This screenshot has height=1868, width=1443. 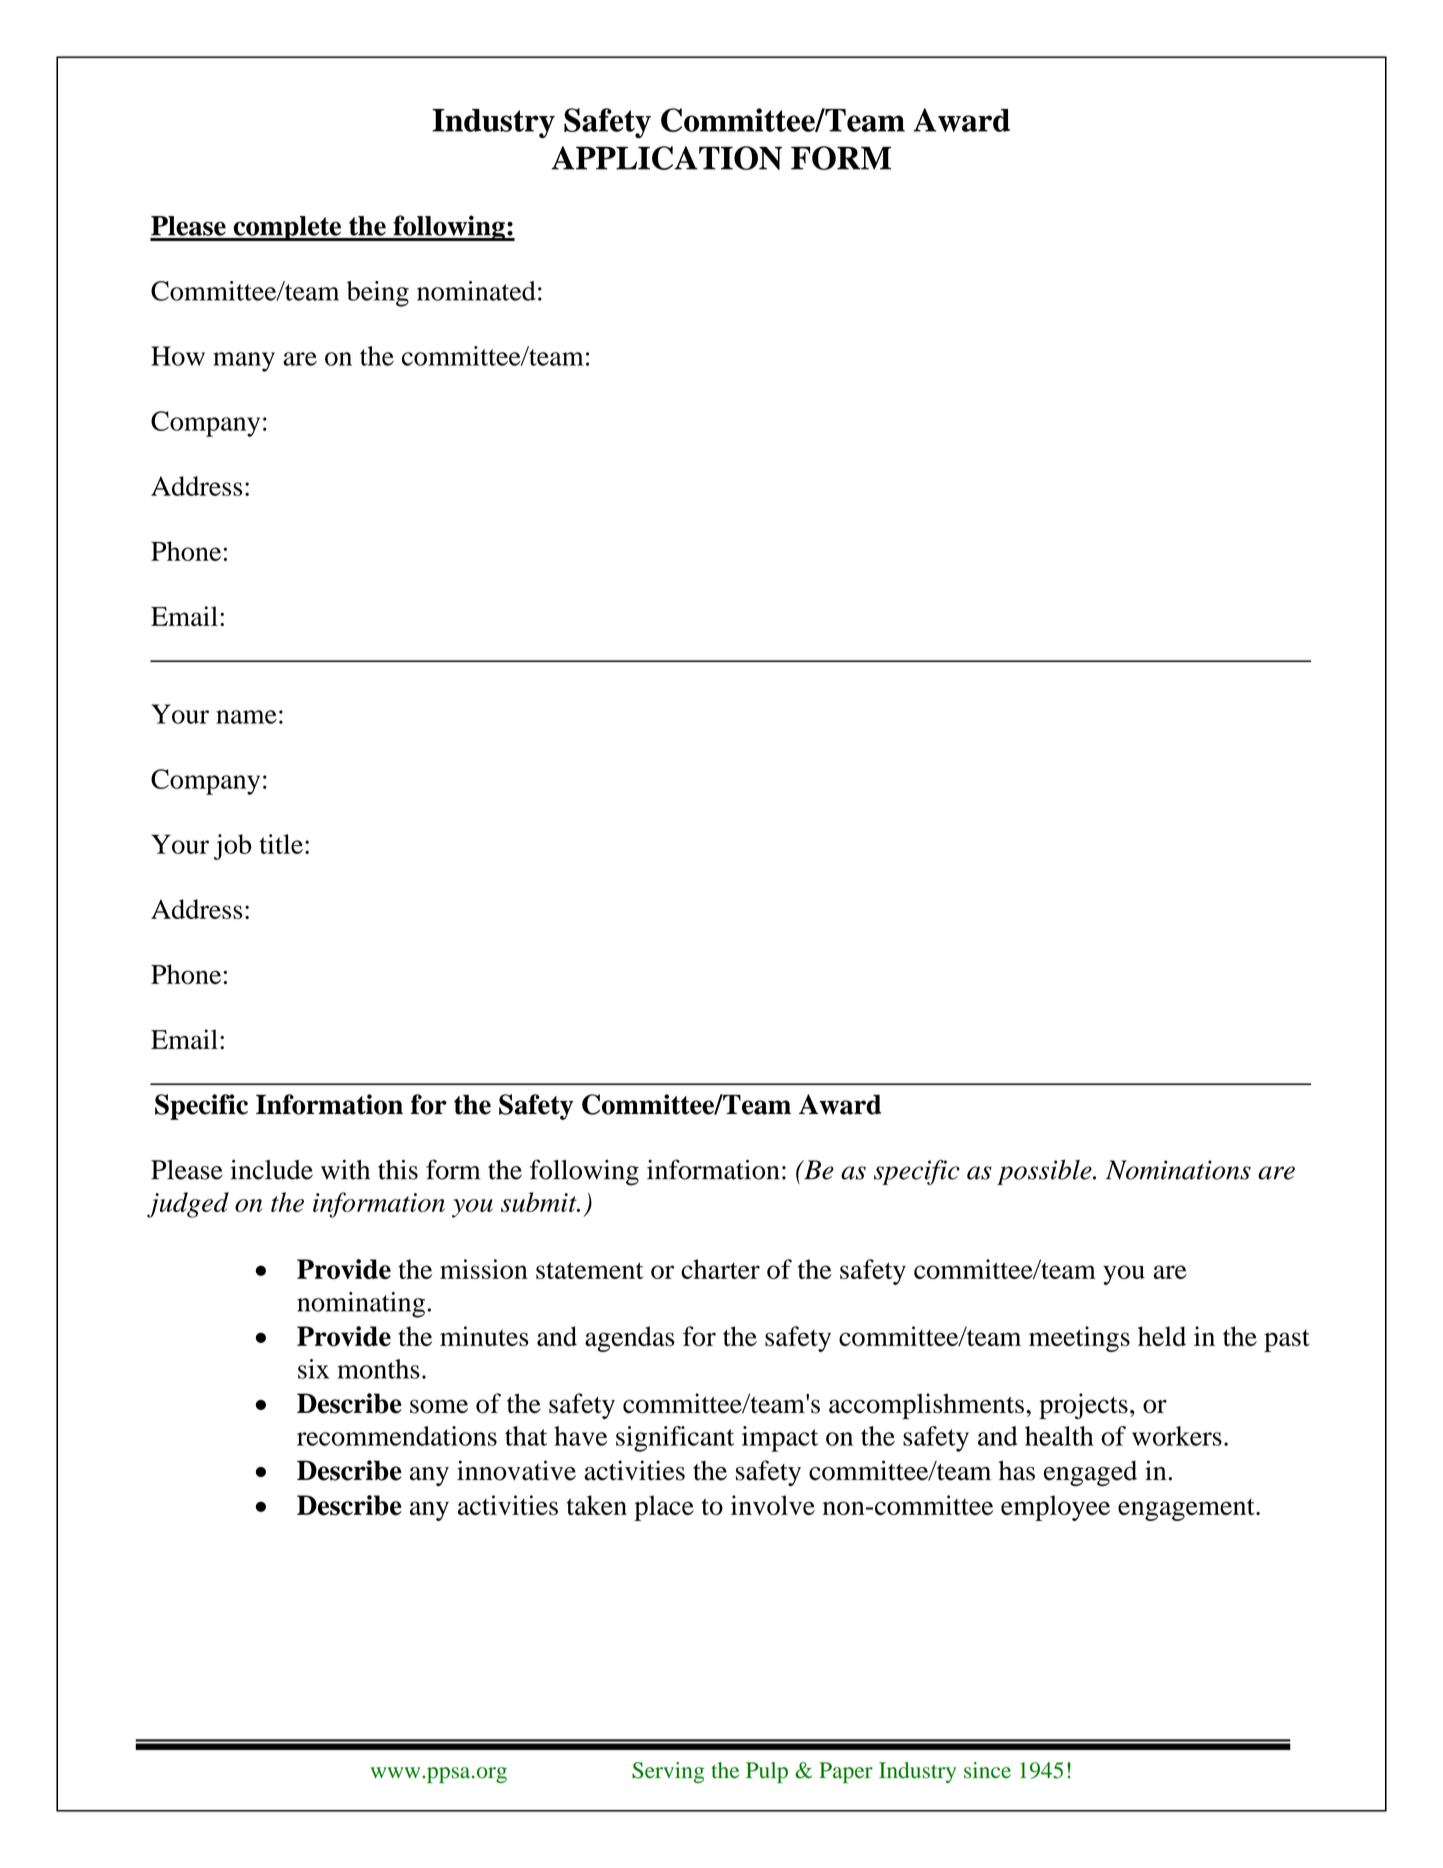 I want to click on charter, so click(x=720, y=1269).
